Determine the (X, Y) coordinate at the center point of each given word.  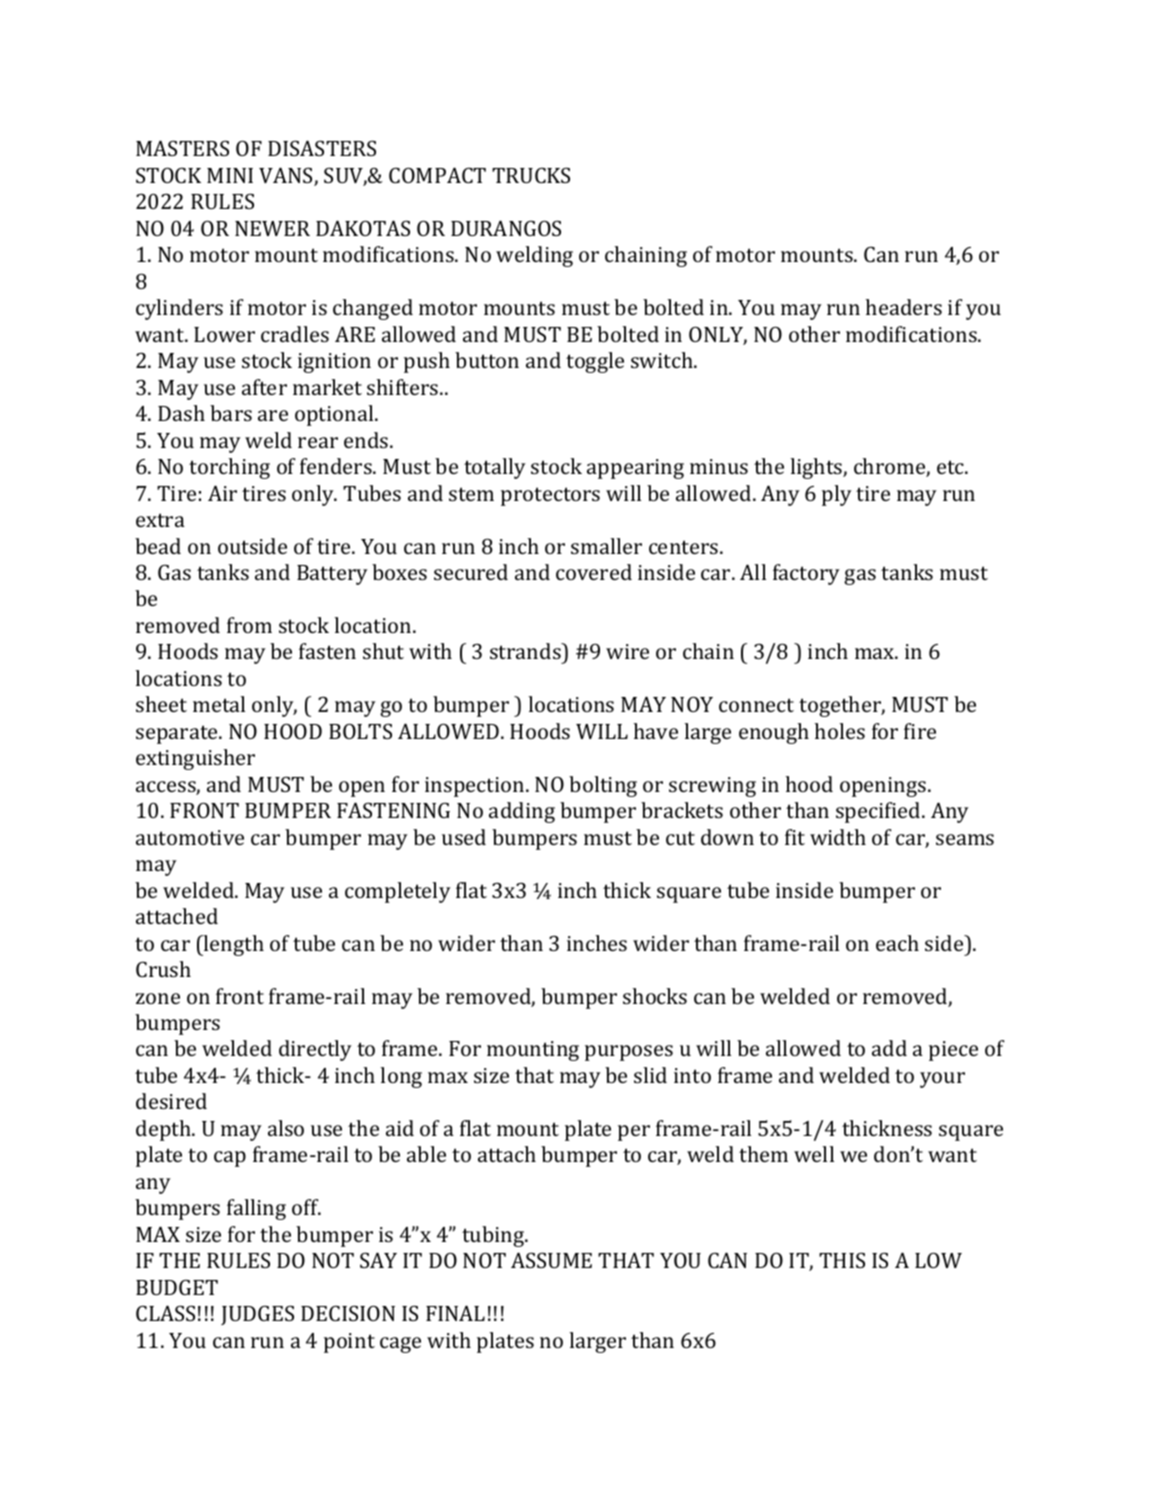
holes (840, 731)
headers (904, 307)
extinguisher (195, 759)
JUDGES (257, 1315)
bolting (603, 786)
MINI (230, 175)
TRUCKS (531, 175)
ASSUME (551, 1260)
